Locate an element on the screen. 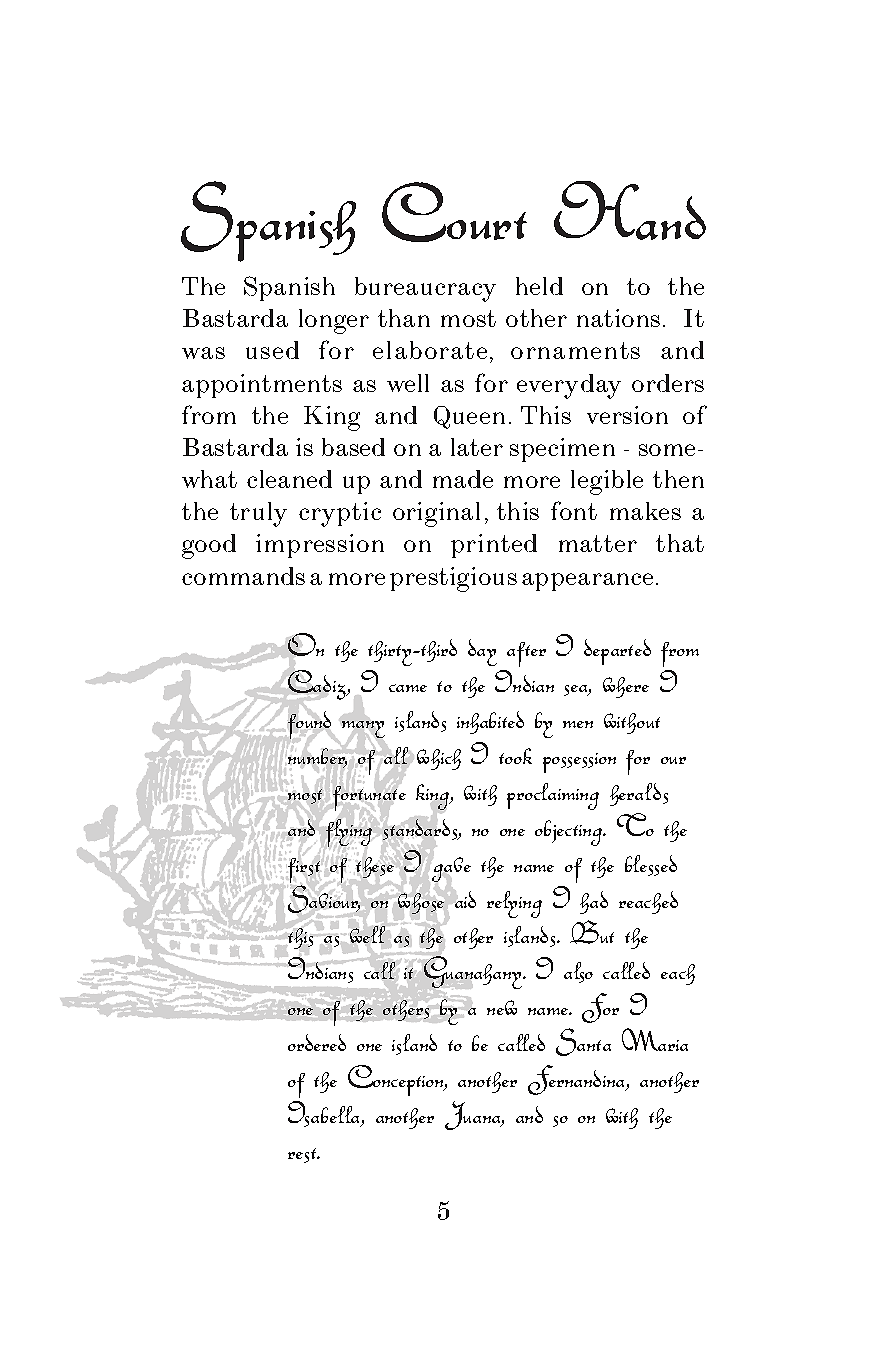  longer is located at coordinates (334, 321).
